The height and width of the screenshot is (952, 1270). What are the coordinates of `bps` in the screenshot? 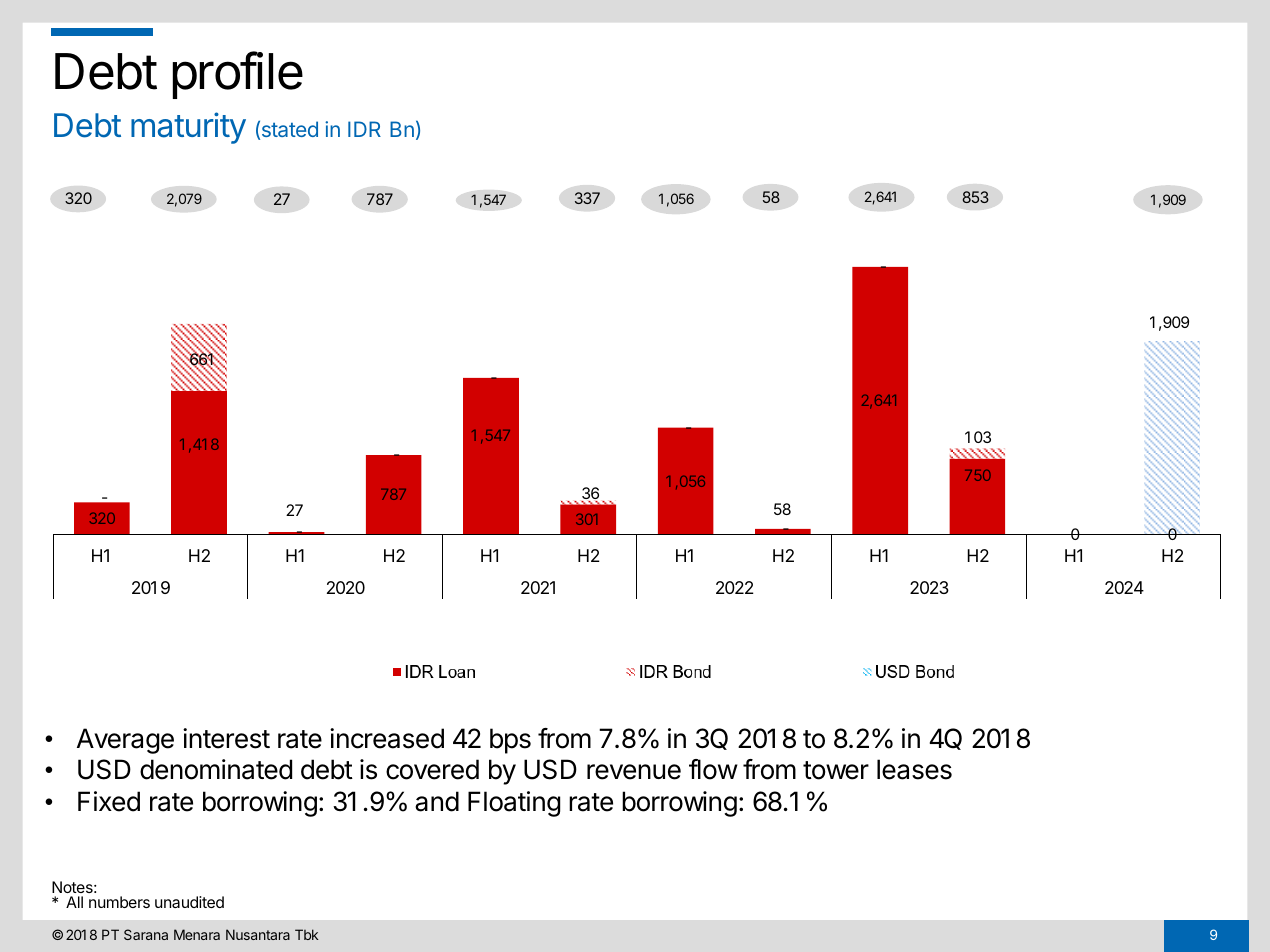 It's located at (510, 741).
